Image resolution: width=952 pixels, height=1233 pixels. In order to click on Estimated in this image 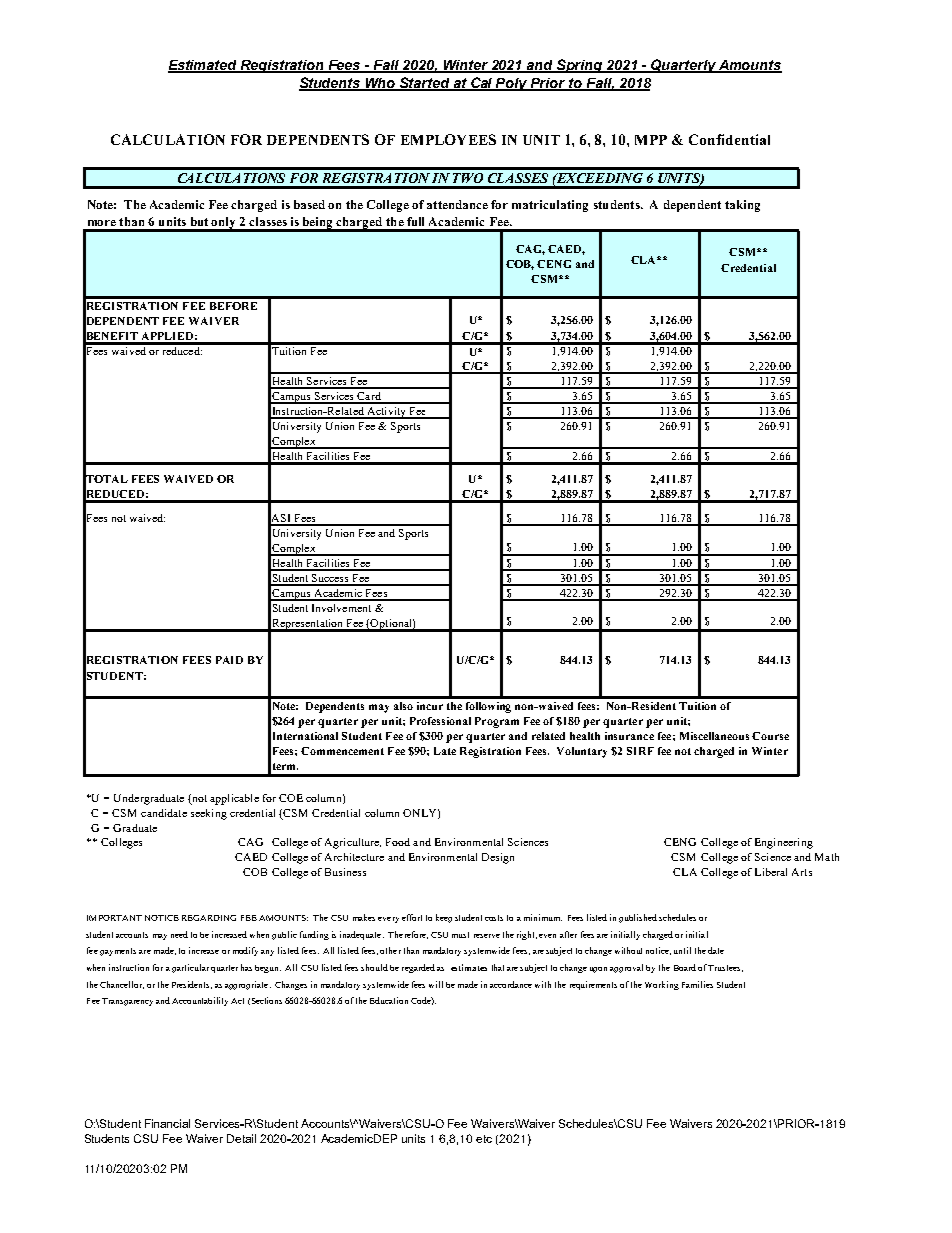, I will do `click(204, 66)`.
